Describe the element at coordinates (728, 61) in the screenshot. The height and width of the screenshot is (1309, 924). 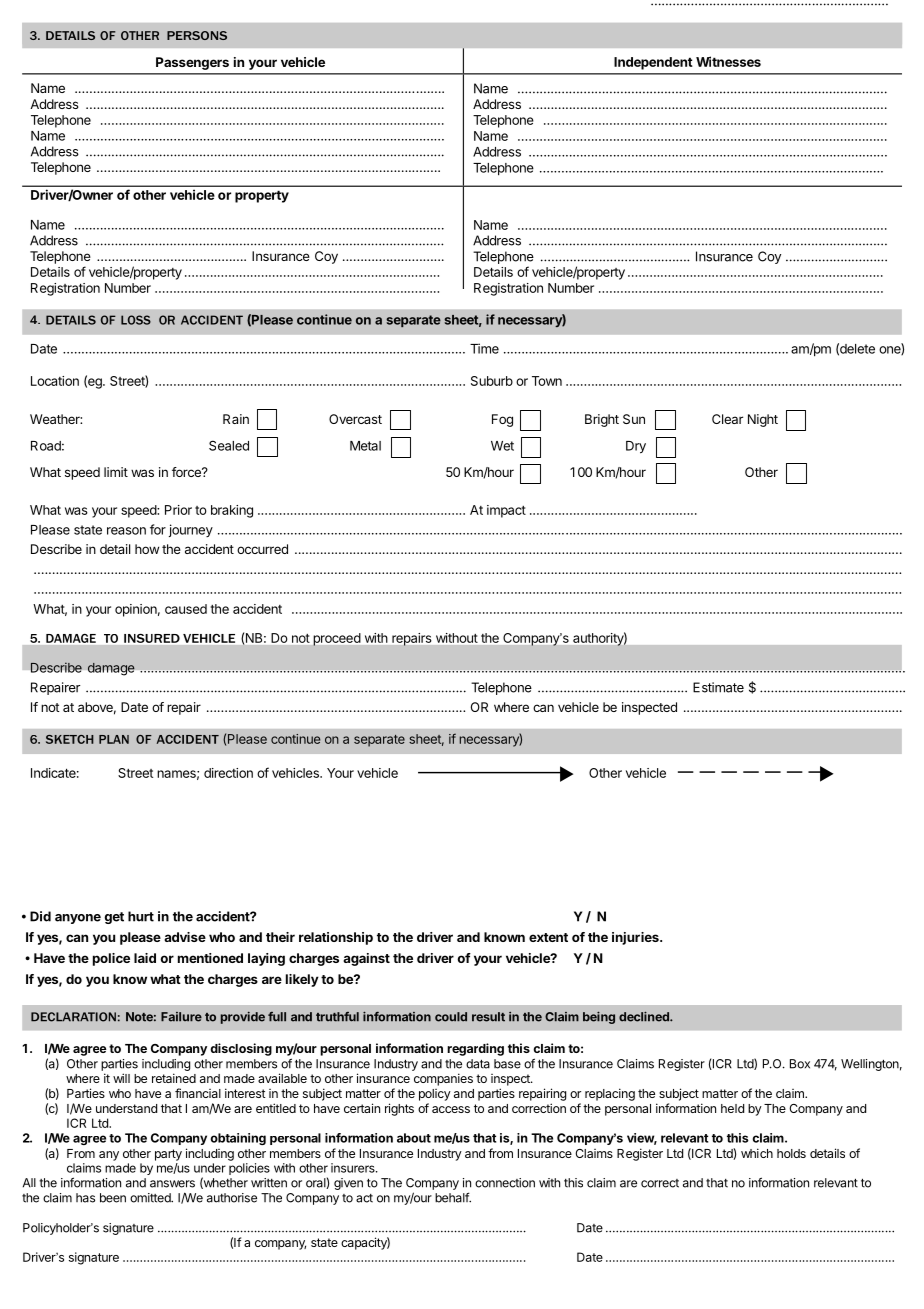
I see `Witnesses` at that location.
